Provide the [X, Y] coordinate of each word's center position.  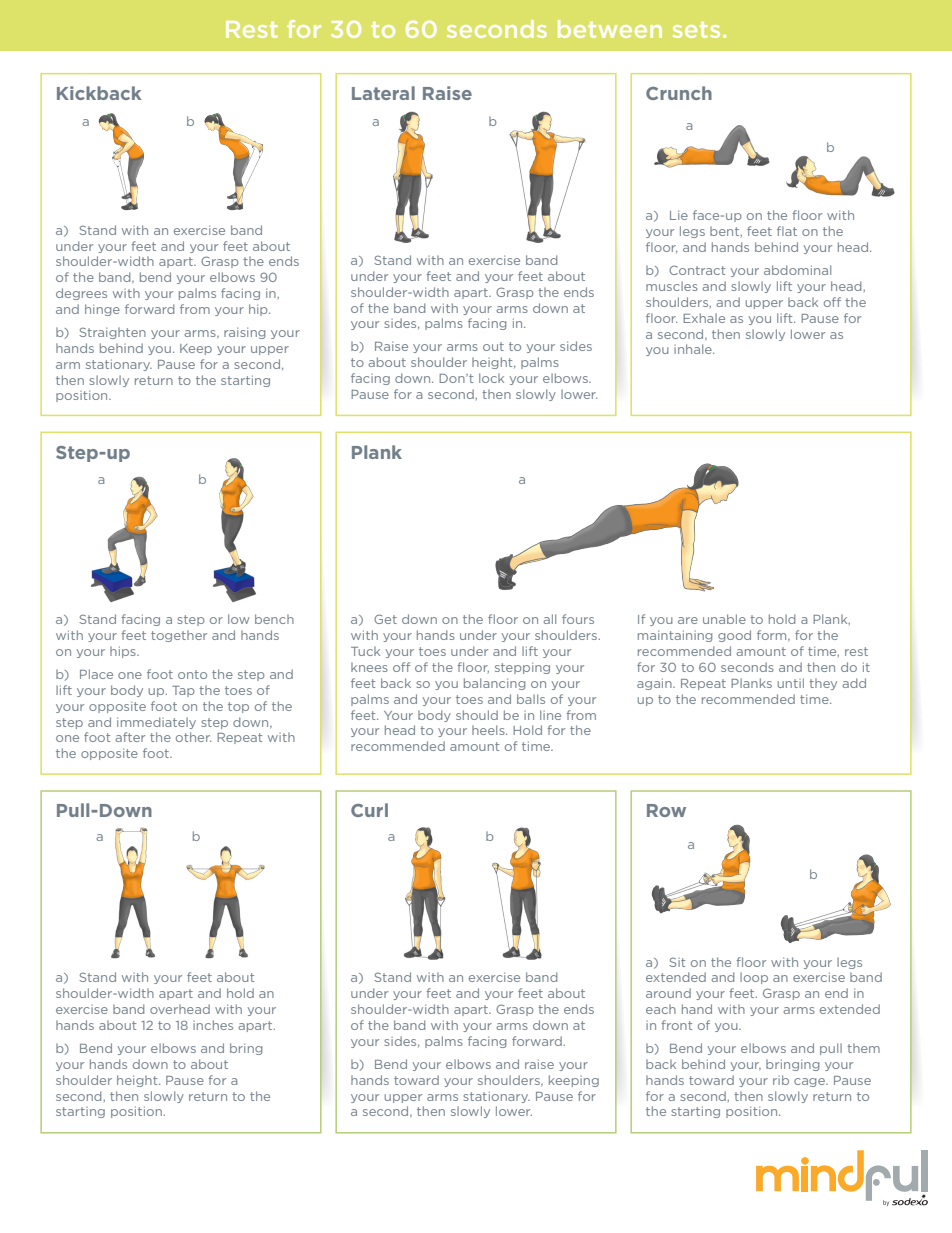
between [610, 29]
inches [213, 1025]
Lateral [383, 93]
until [791, 683]
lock [491, 378]
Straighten [112, 333]
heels [489, 730]
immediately [156, 723]
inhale [694, 349]
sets [696, 29]
